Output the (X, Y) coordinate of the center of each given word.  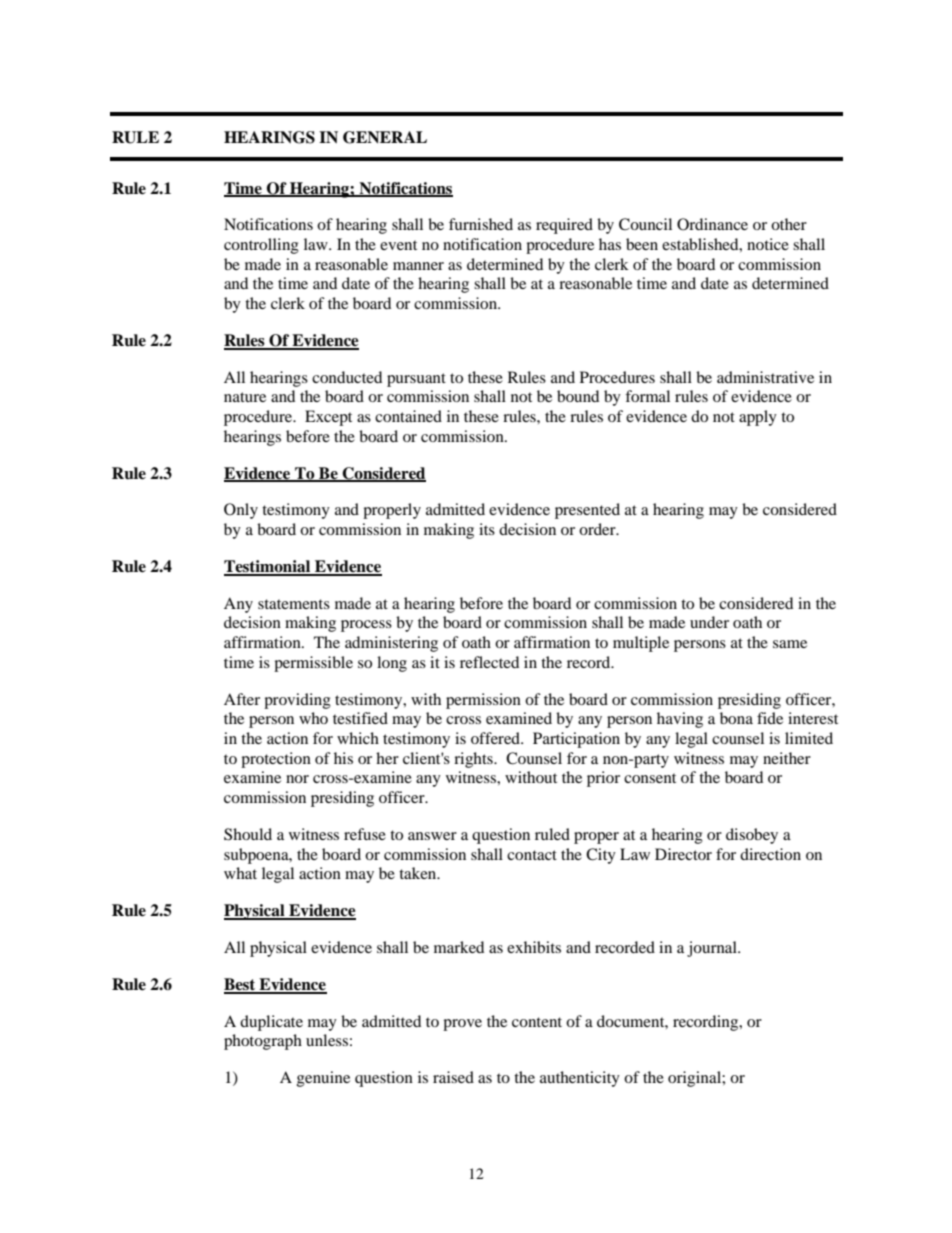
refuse (365, 834)
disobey (752, 836)
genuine (323, 1079)
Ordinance (712, 224)
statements (294, 604)
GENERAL (385, 137)
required (564, 226)
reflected (489, 662)
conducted (347, 377)
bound (578, 396)
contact (532, 855)
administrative (765, 377)
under (709, 622)
